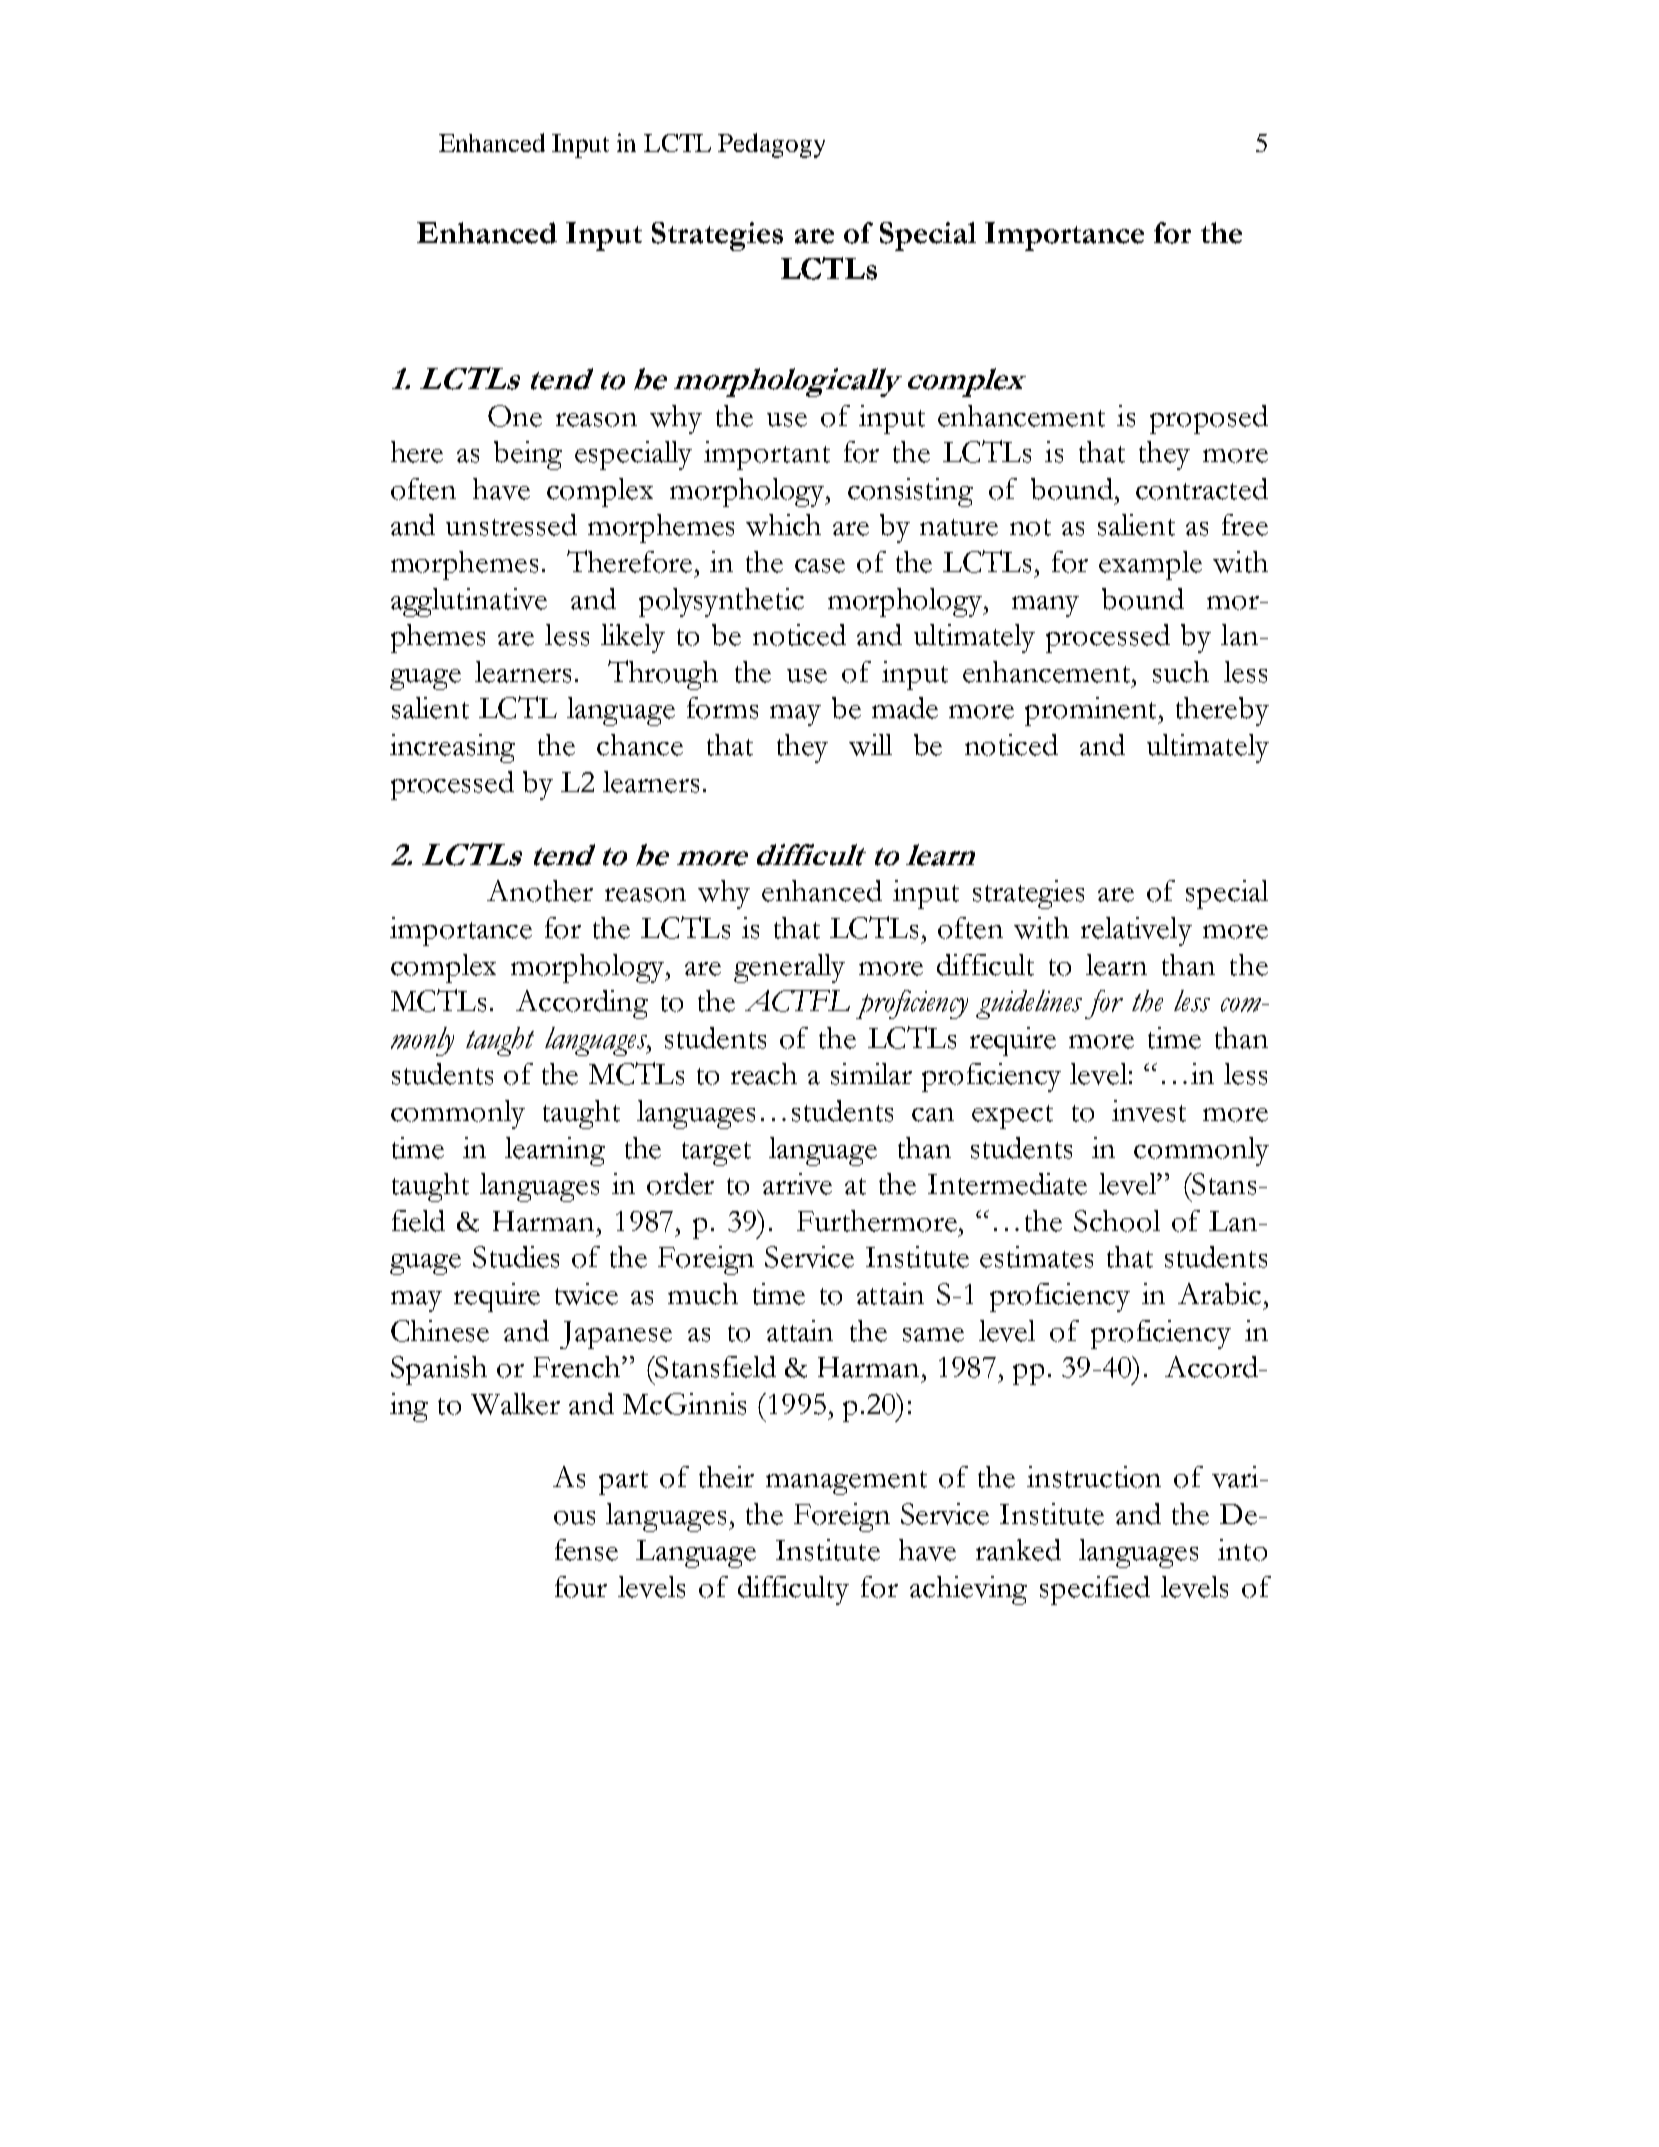 Image resolution: width=1659 pixels, height=2147 pixels. I want to click on four, so click(581, 1587).
